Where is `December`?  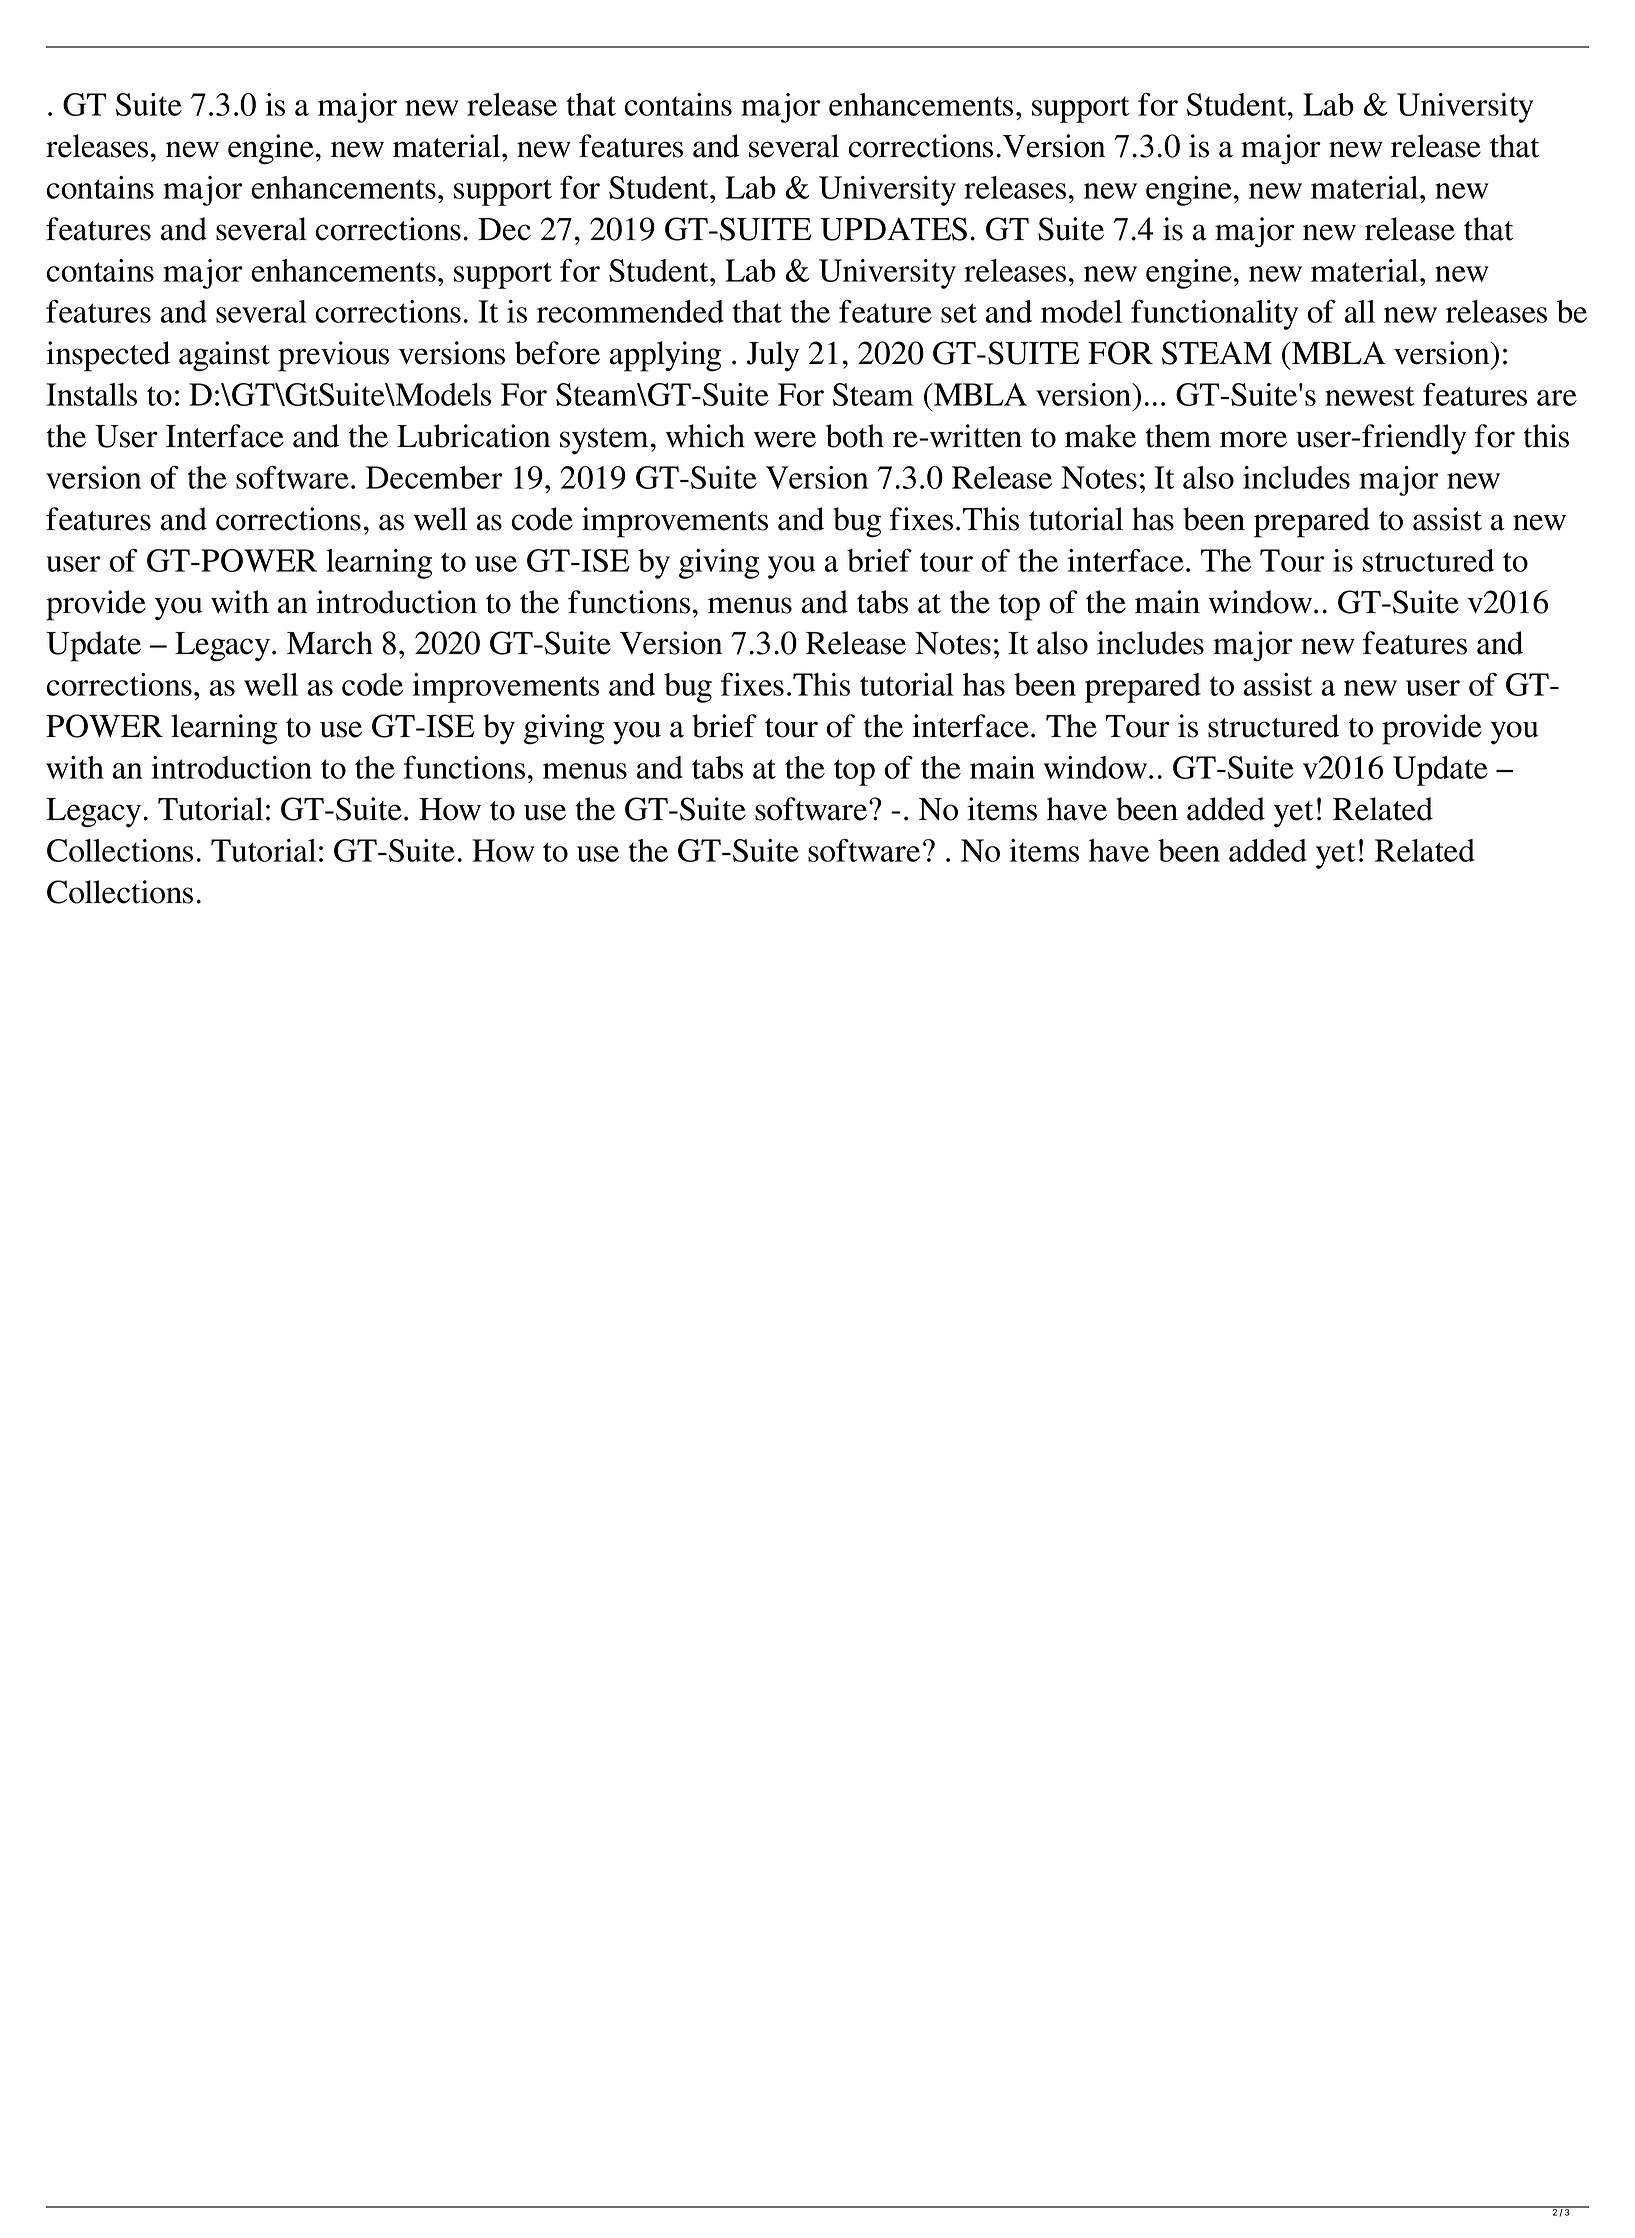 December is located at coordinates (434, 477).
